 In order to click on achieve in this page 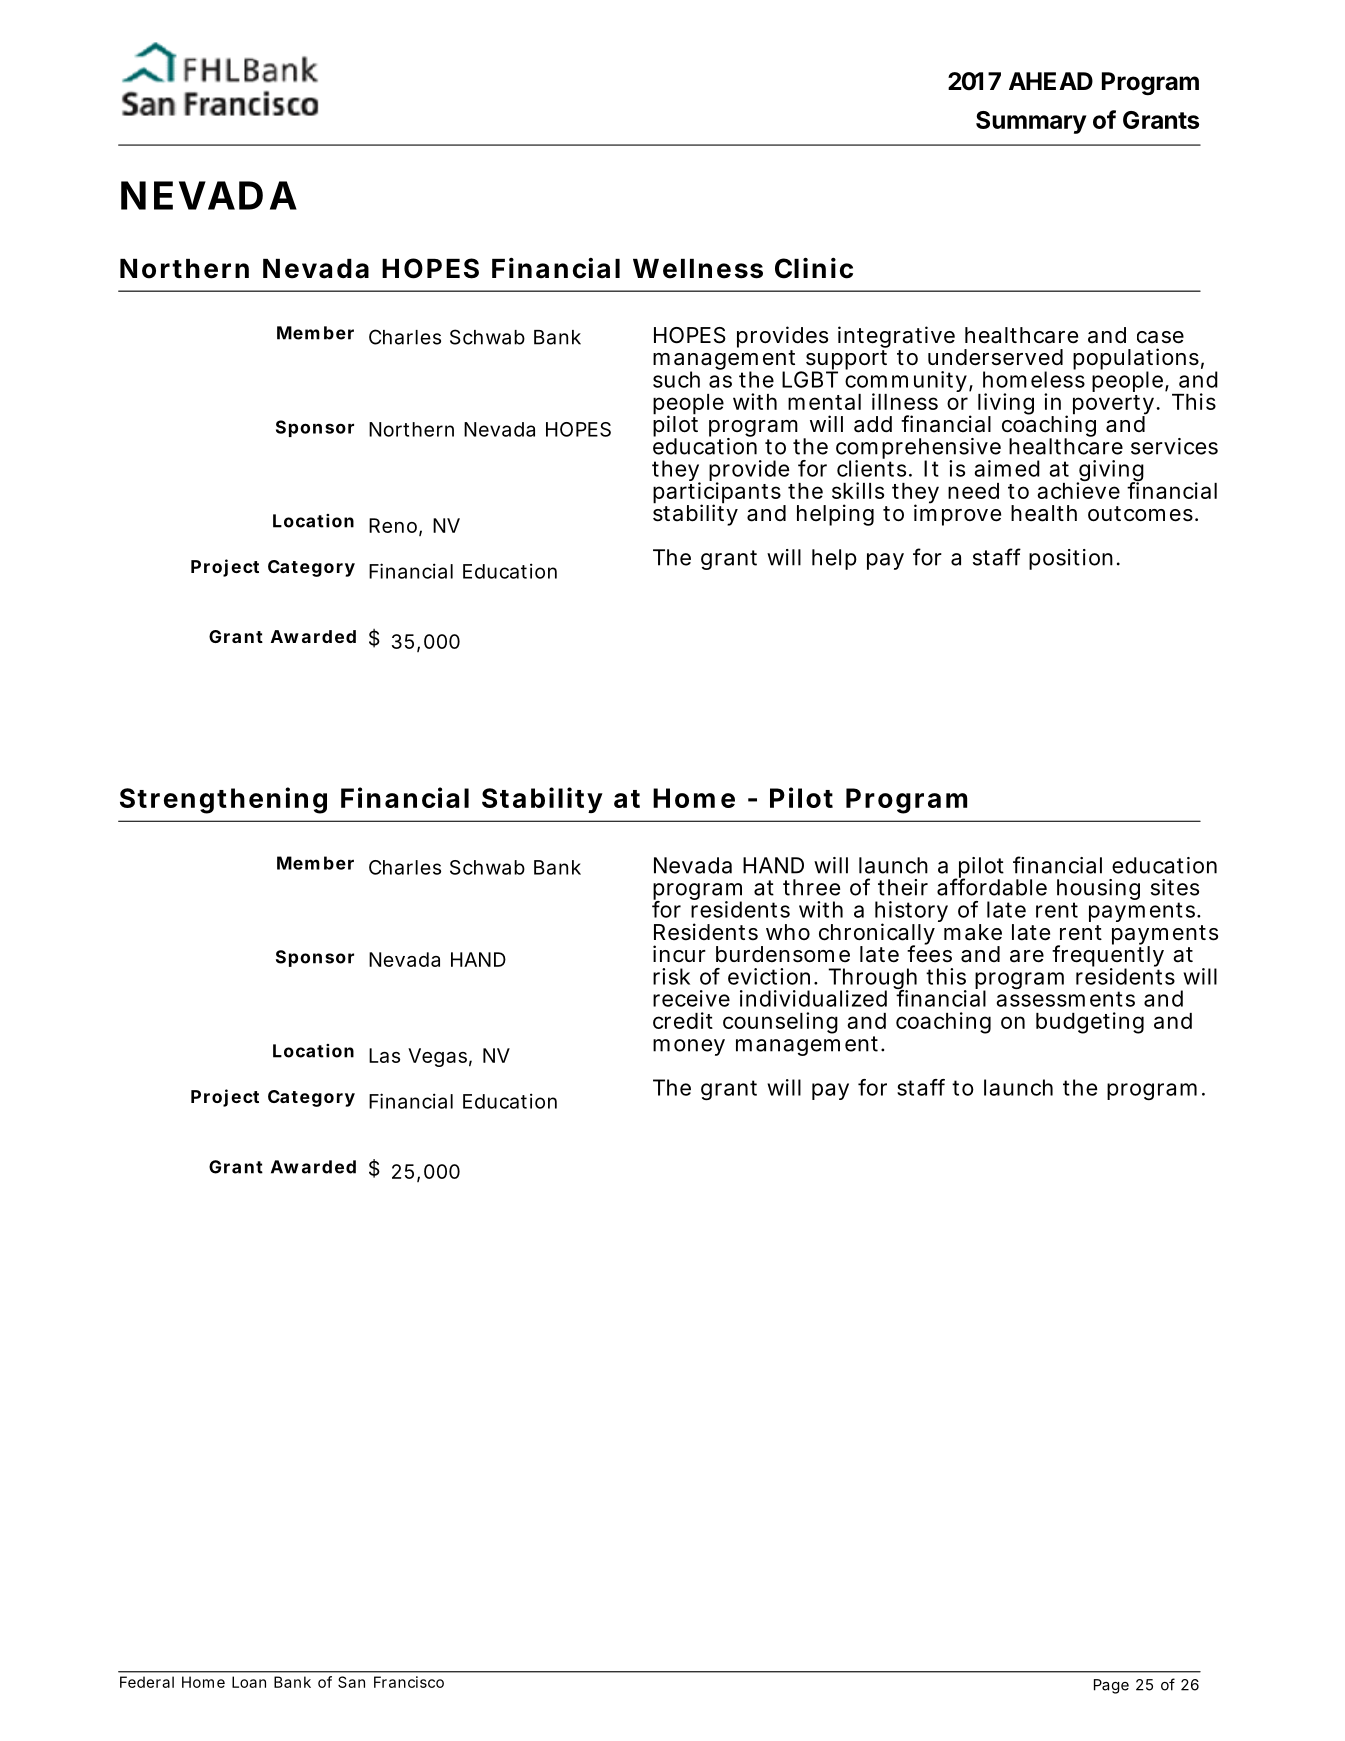, I will do `click(1078, 490)`.
